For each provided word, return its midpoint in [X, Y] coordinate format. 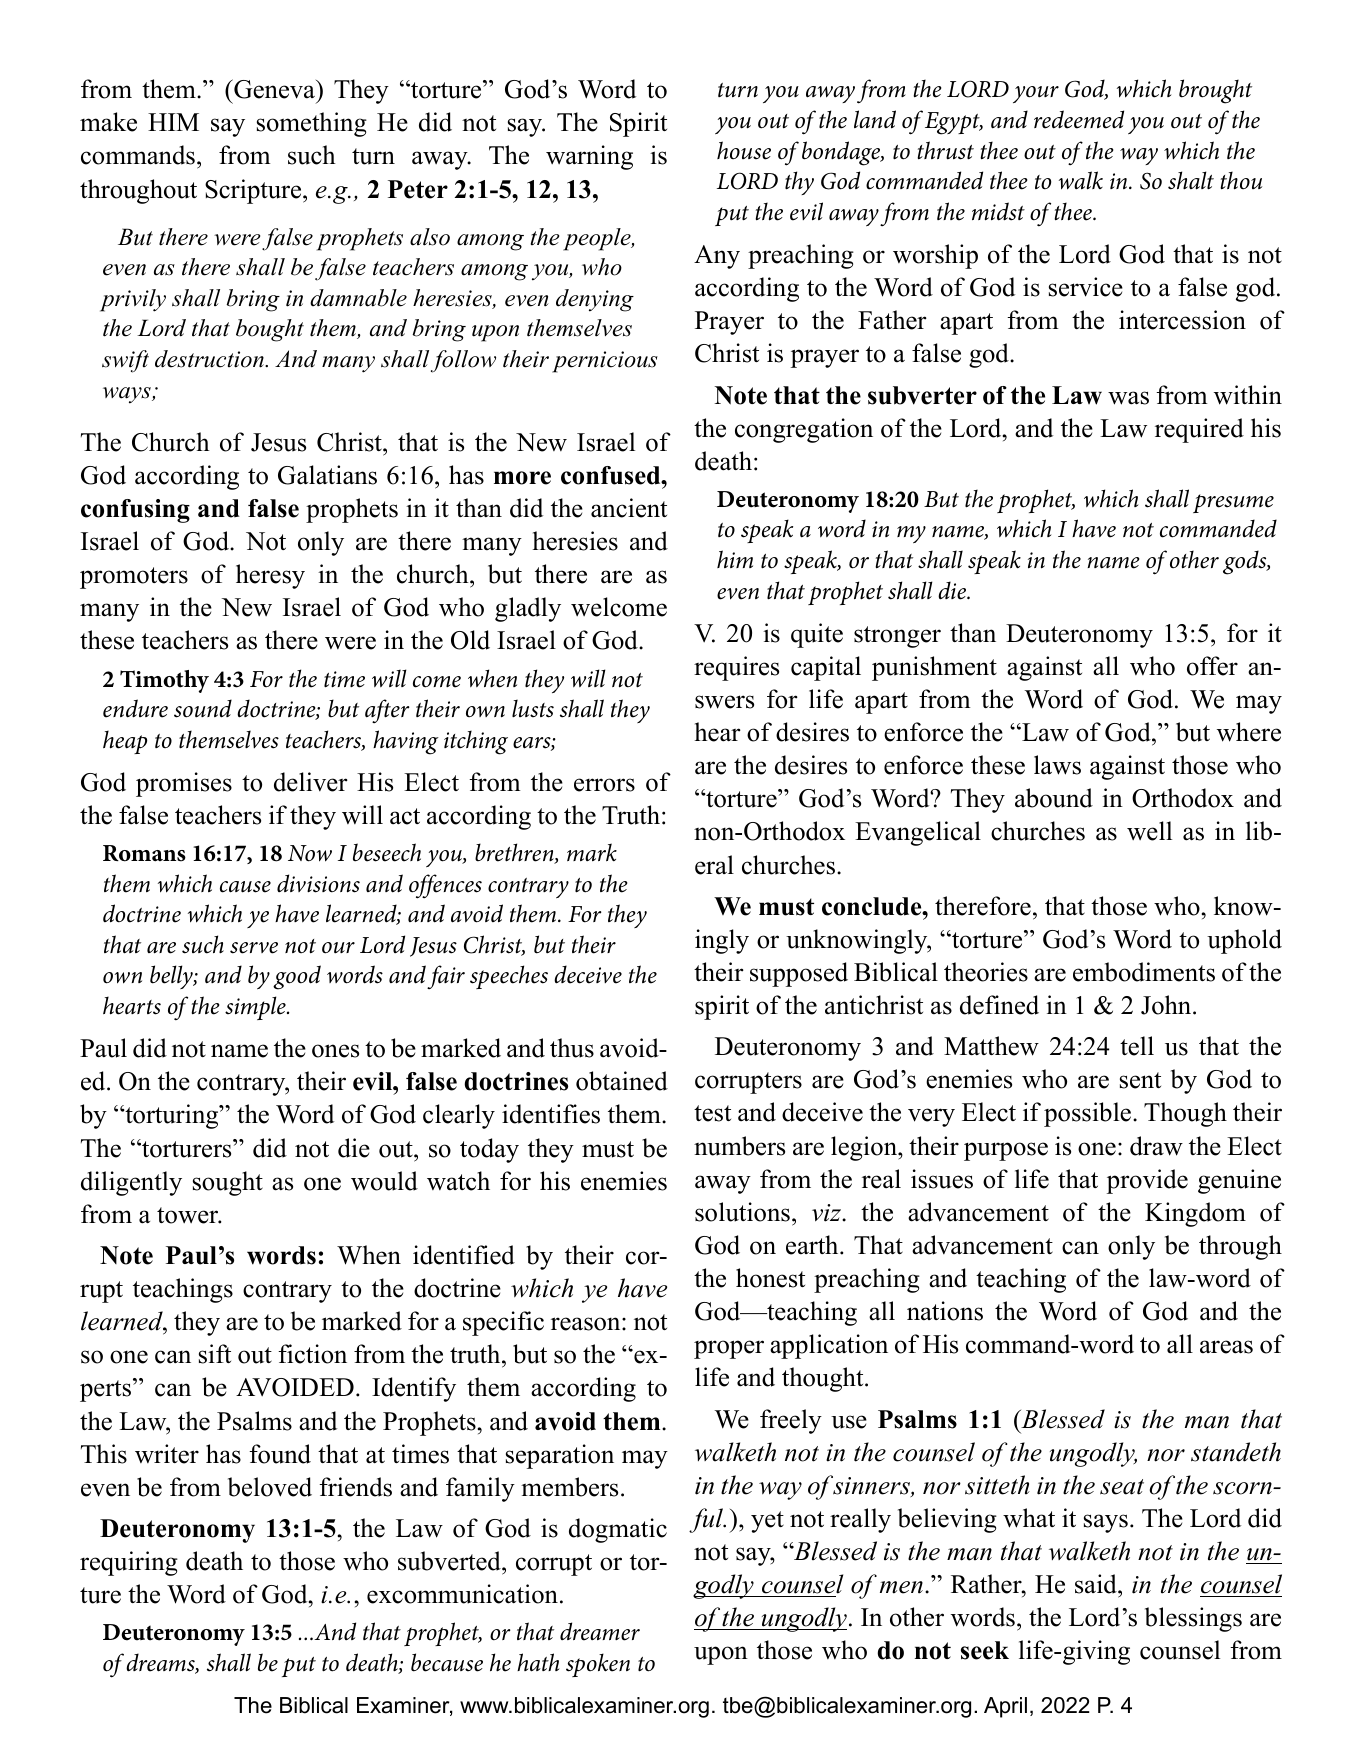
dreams [161, 1663]
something [312, 124]
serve [254, 948]
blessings [1193, 1619]
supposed [799, 974]
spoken [598, 1665]
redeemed [1079, 119]
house [744, 150]
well [1149, 831]
